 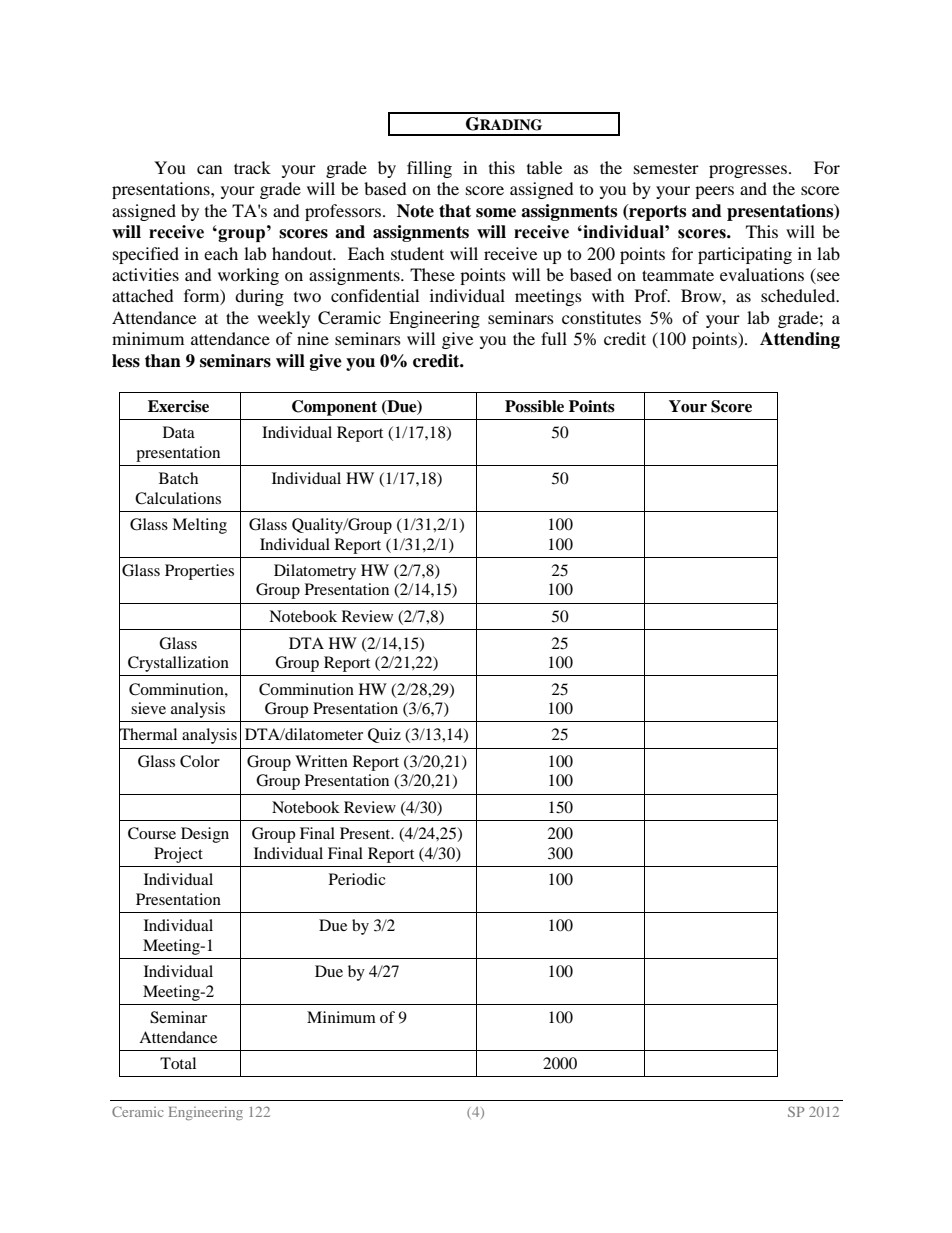 I want to click on Attending, so click(x=800, y=340).
